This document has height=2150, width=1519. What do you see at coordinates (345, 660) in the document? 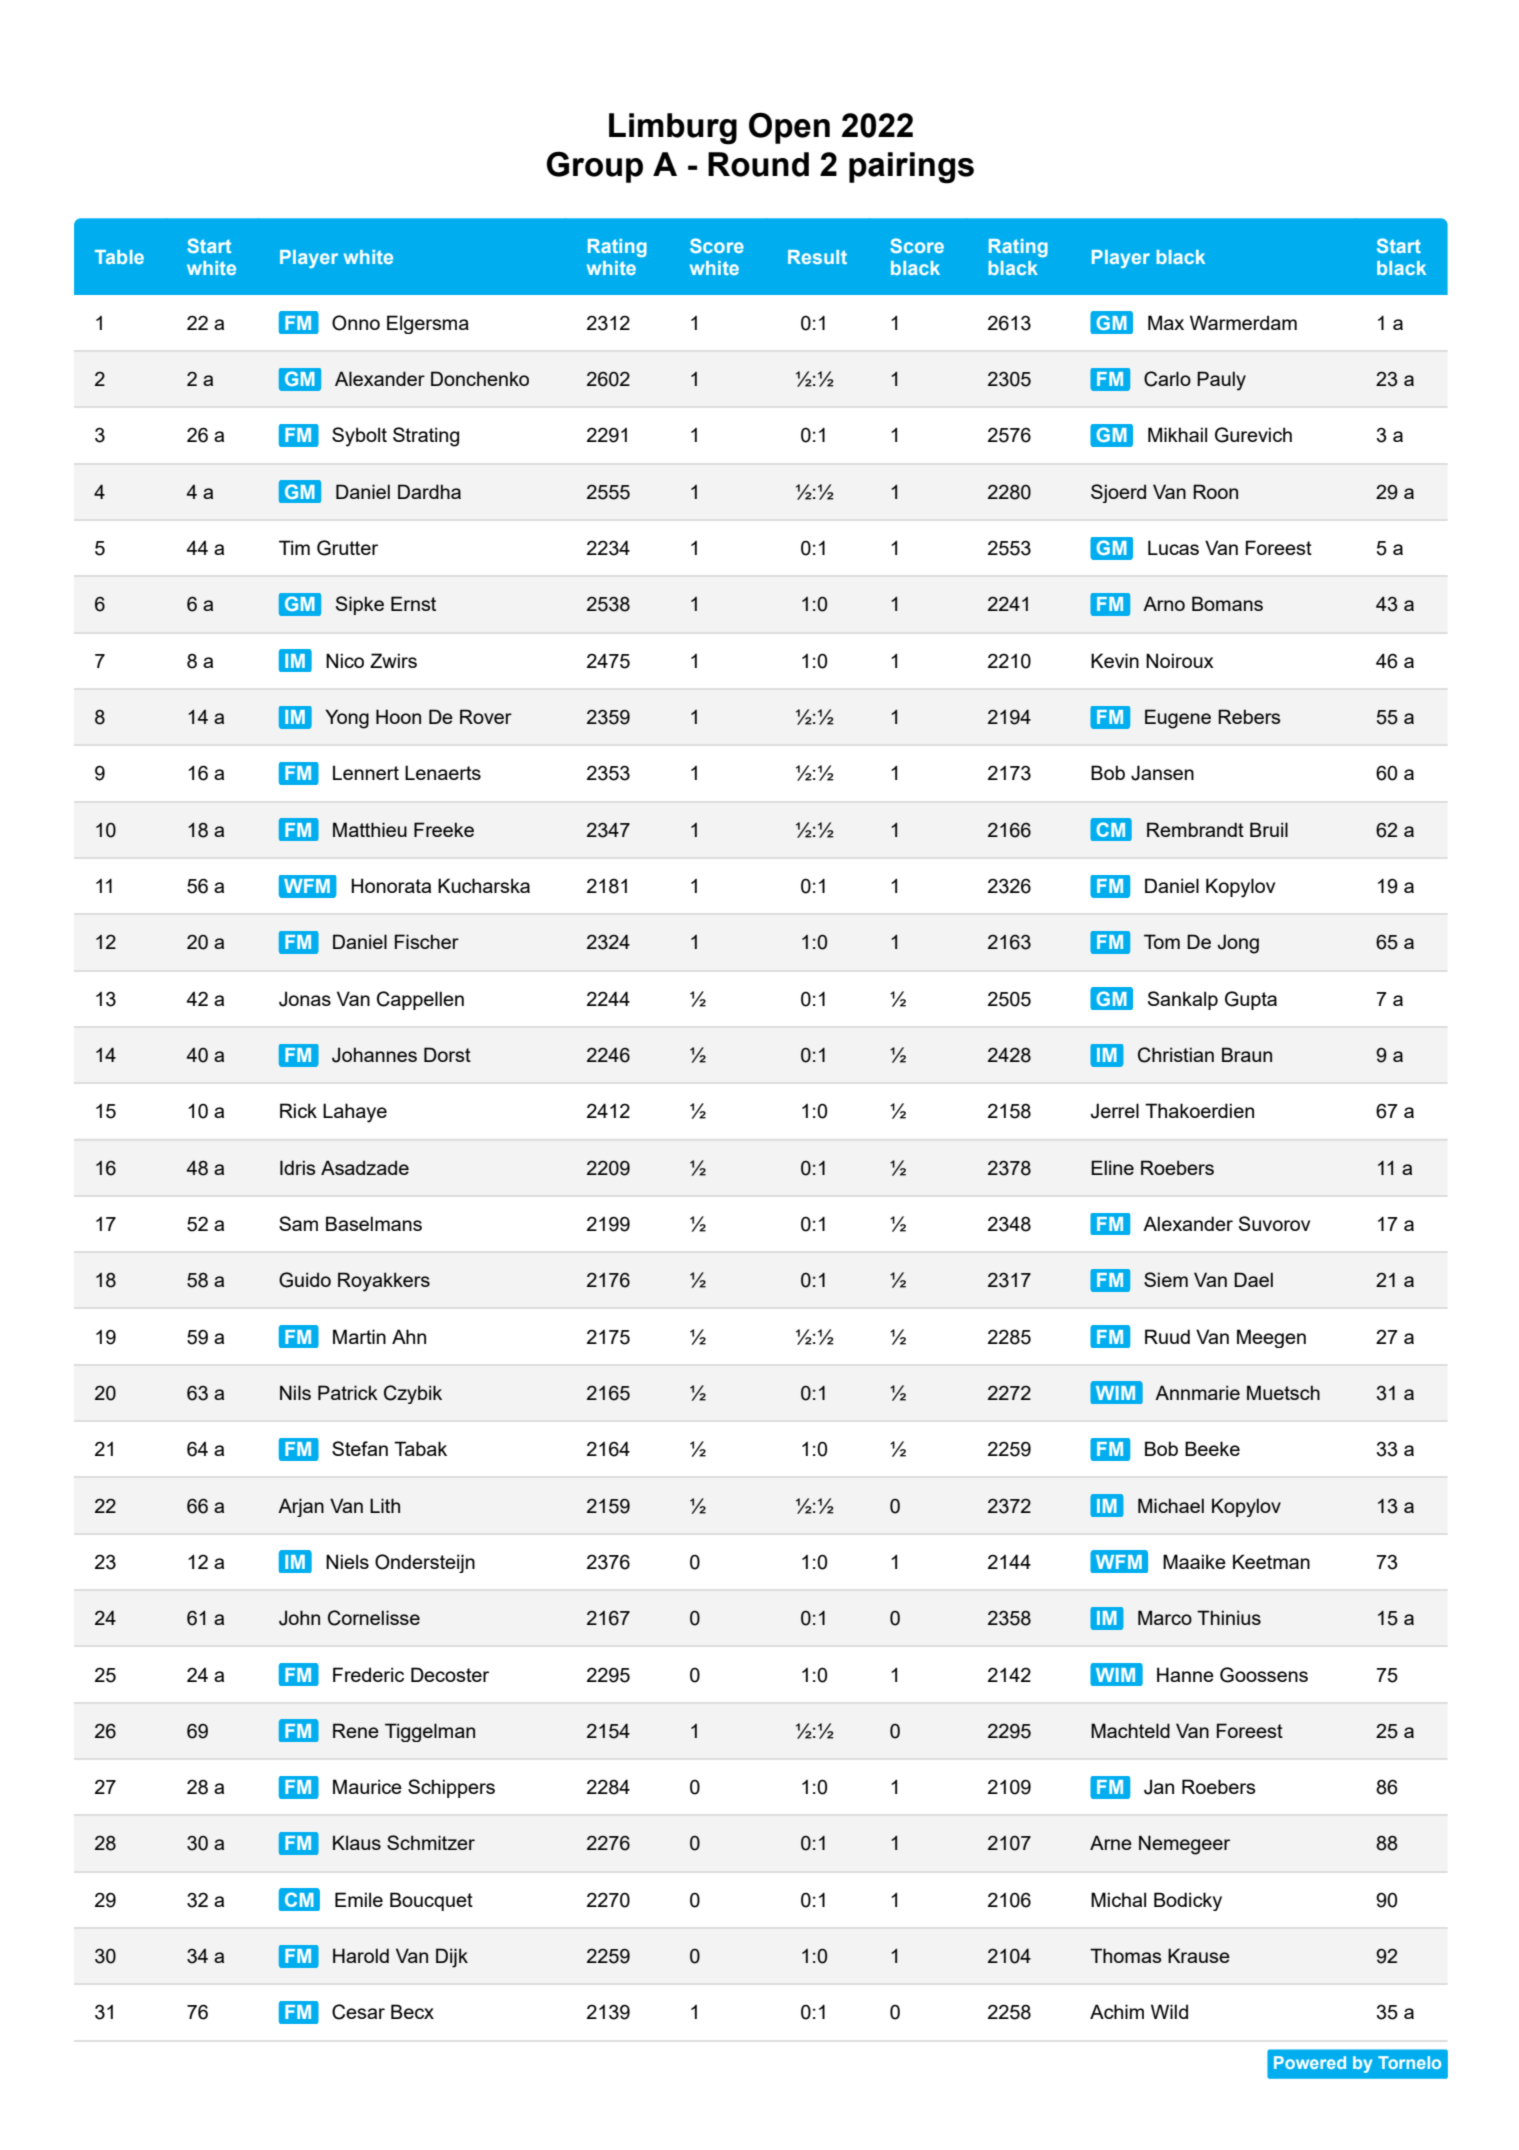
I see `Nico` at bounding box center [345, 660].
